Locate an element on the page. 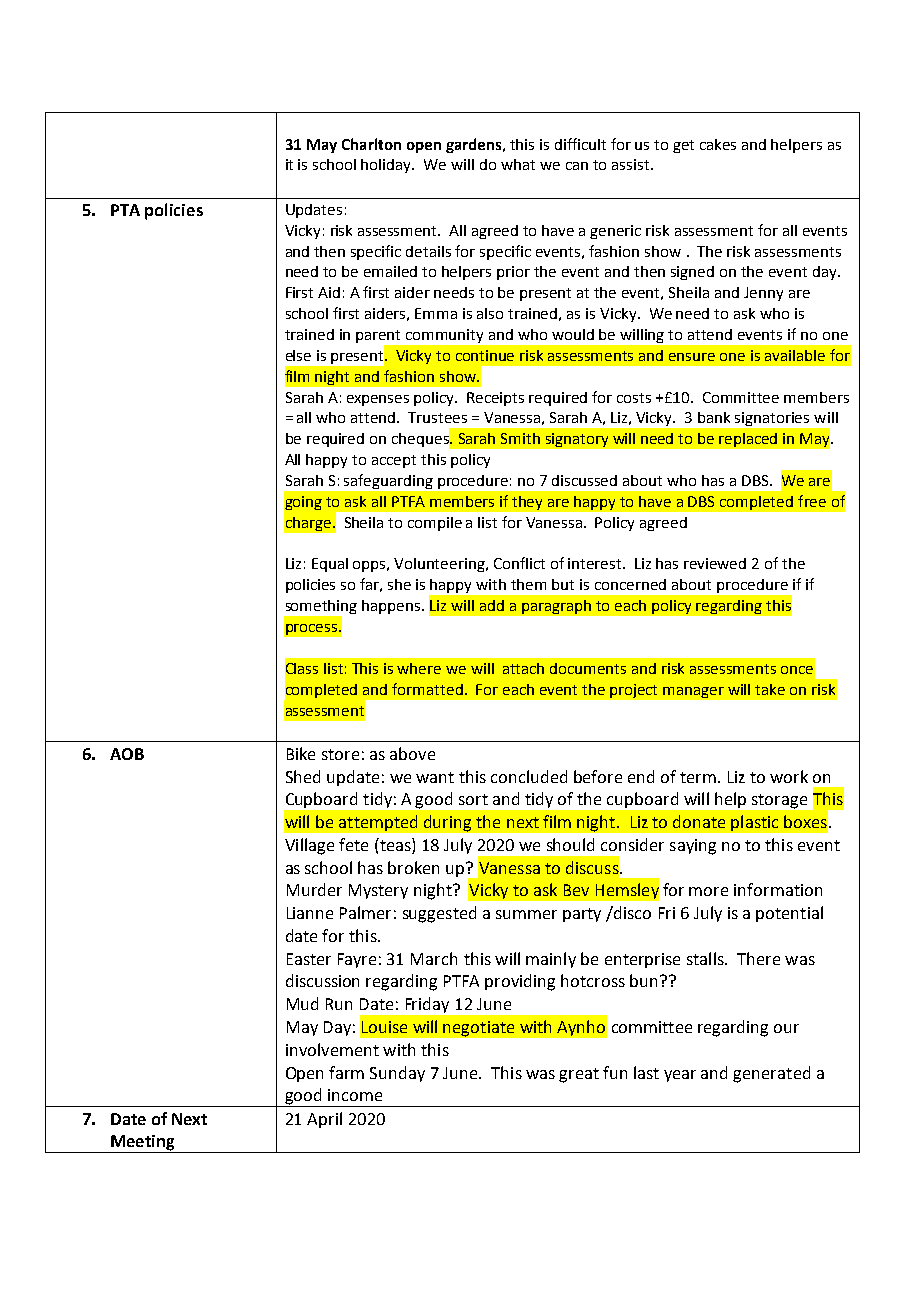  Meeting is located at coordinates (143, 1144).
